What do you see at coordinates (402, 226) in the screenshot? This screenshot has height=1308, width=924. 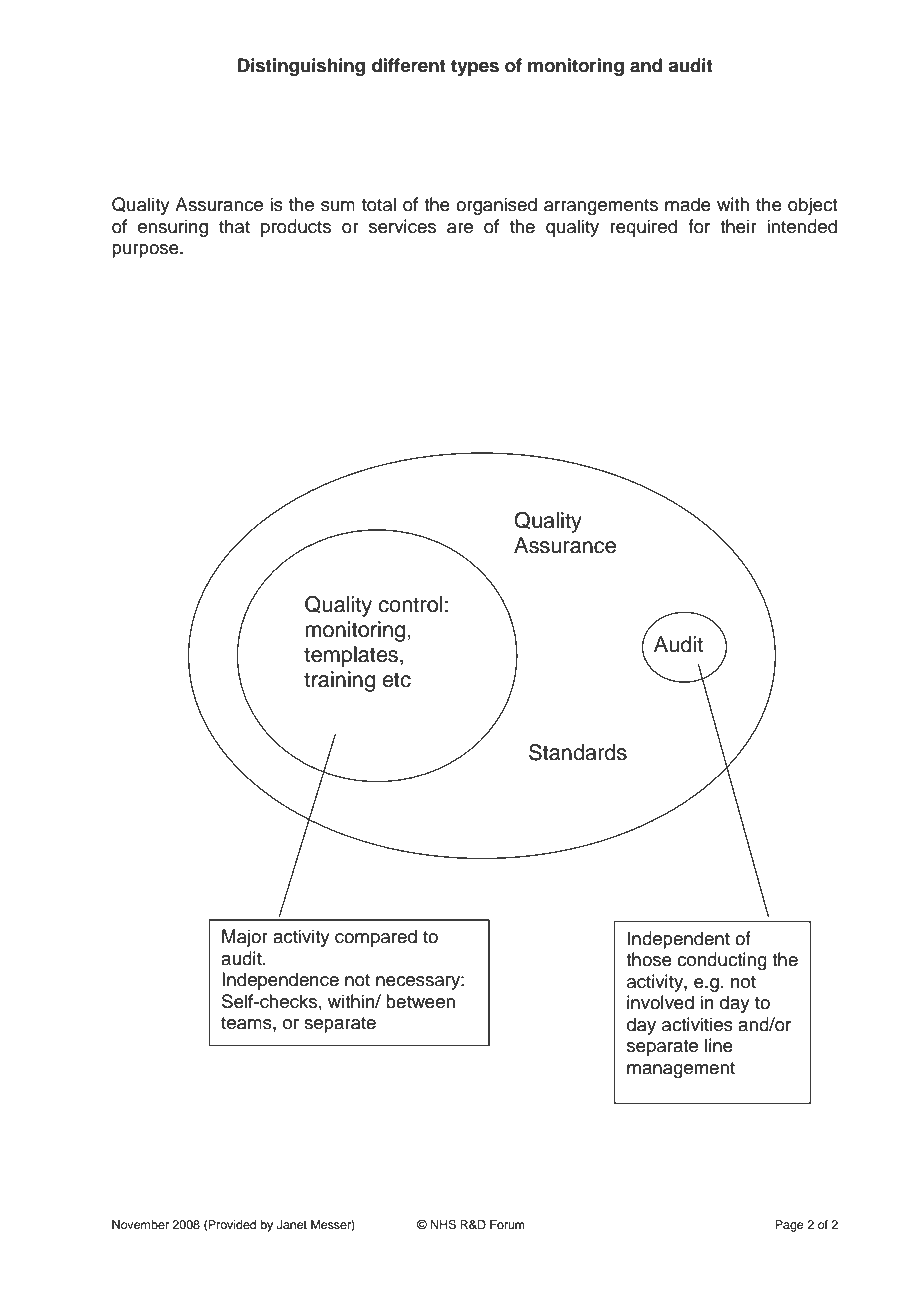 I see `services` at bounding box center [402, 226].
